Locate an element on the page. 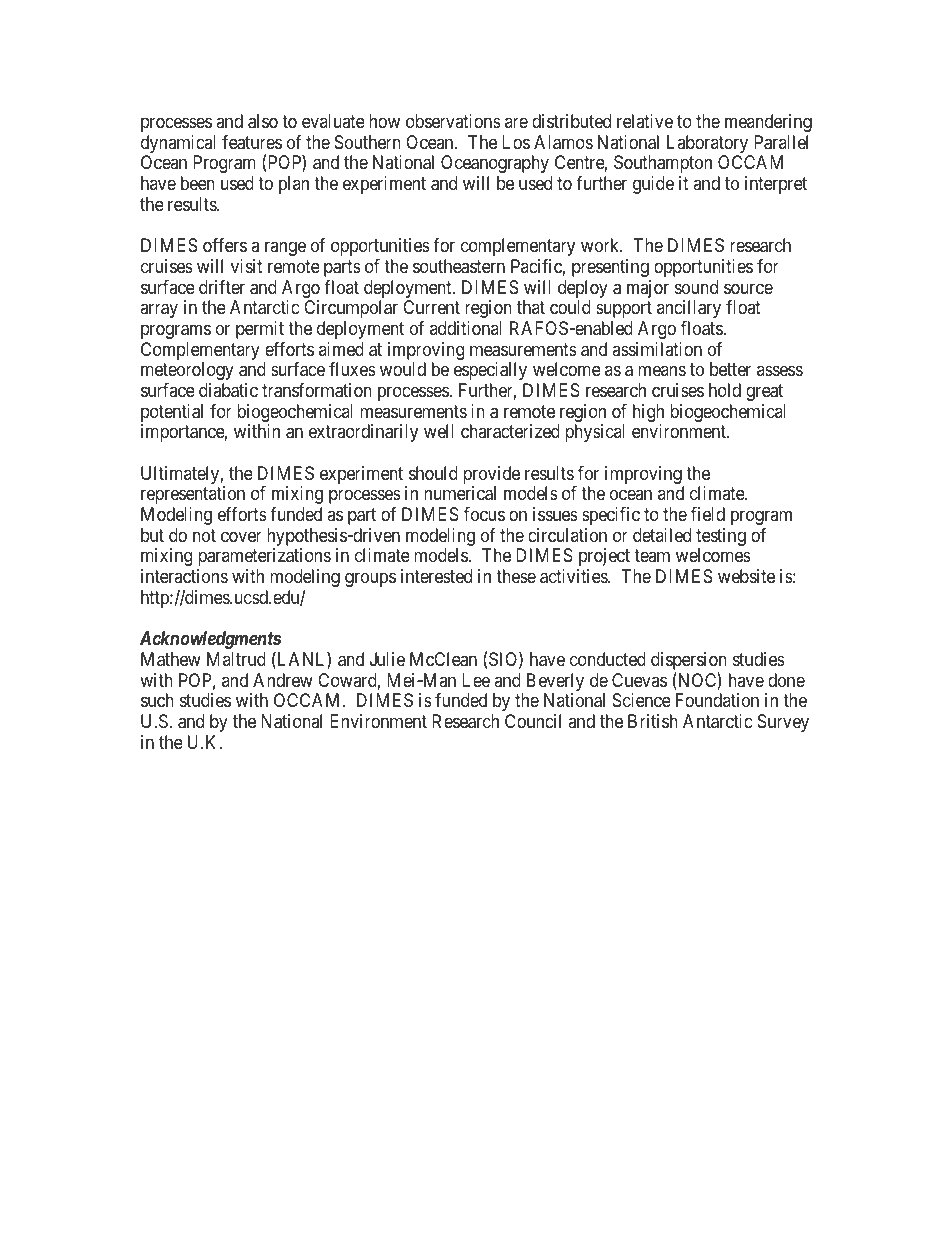 The image size is (952, 1233). Foundation is located at coordinates (717, 700).
